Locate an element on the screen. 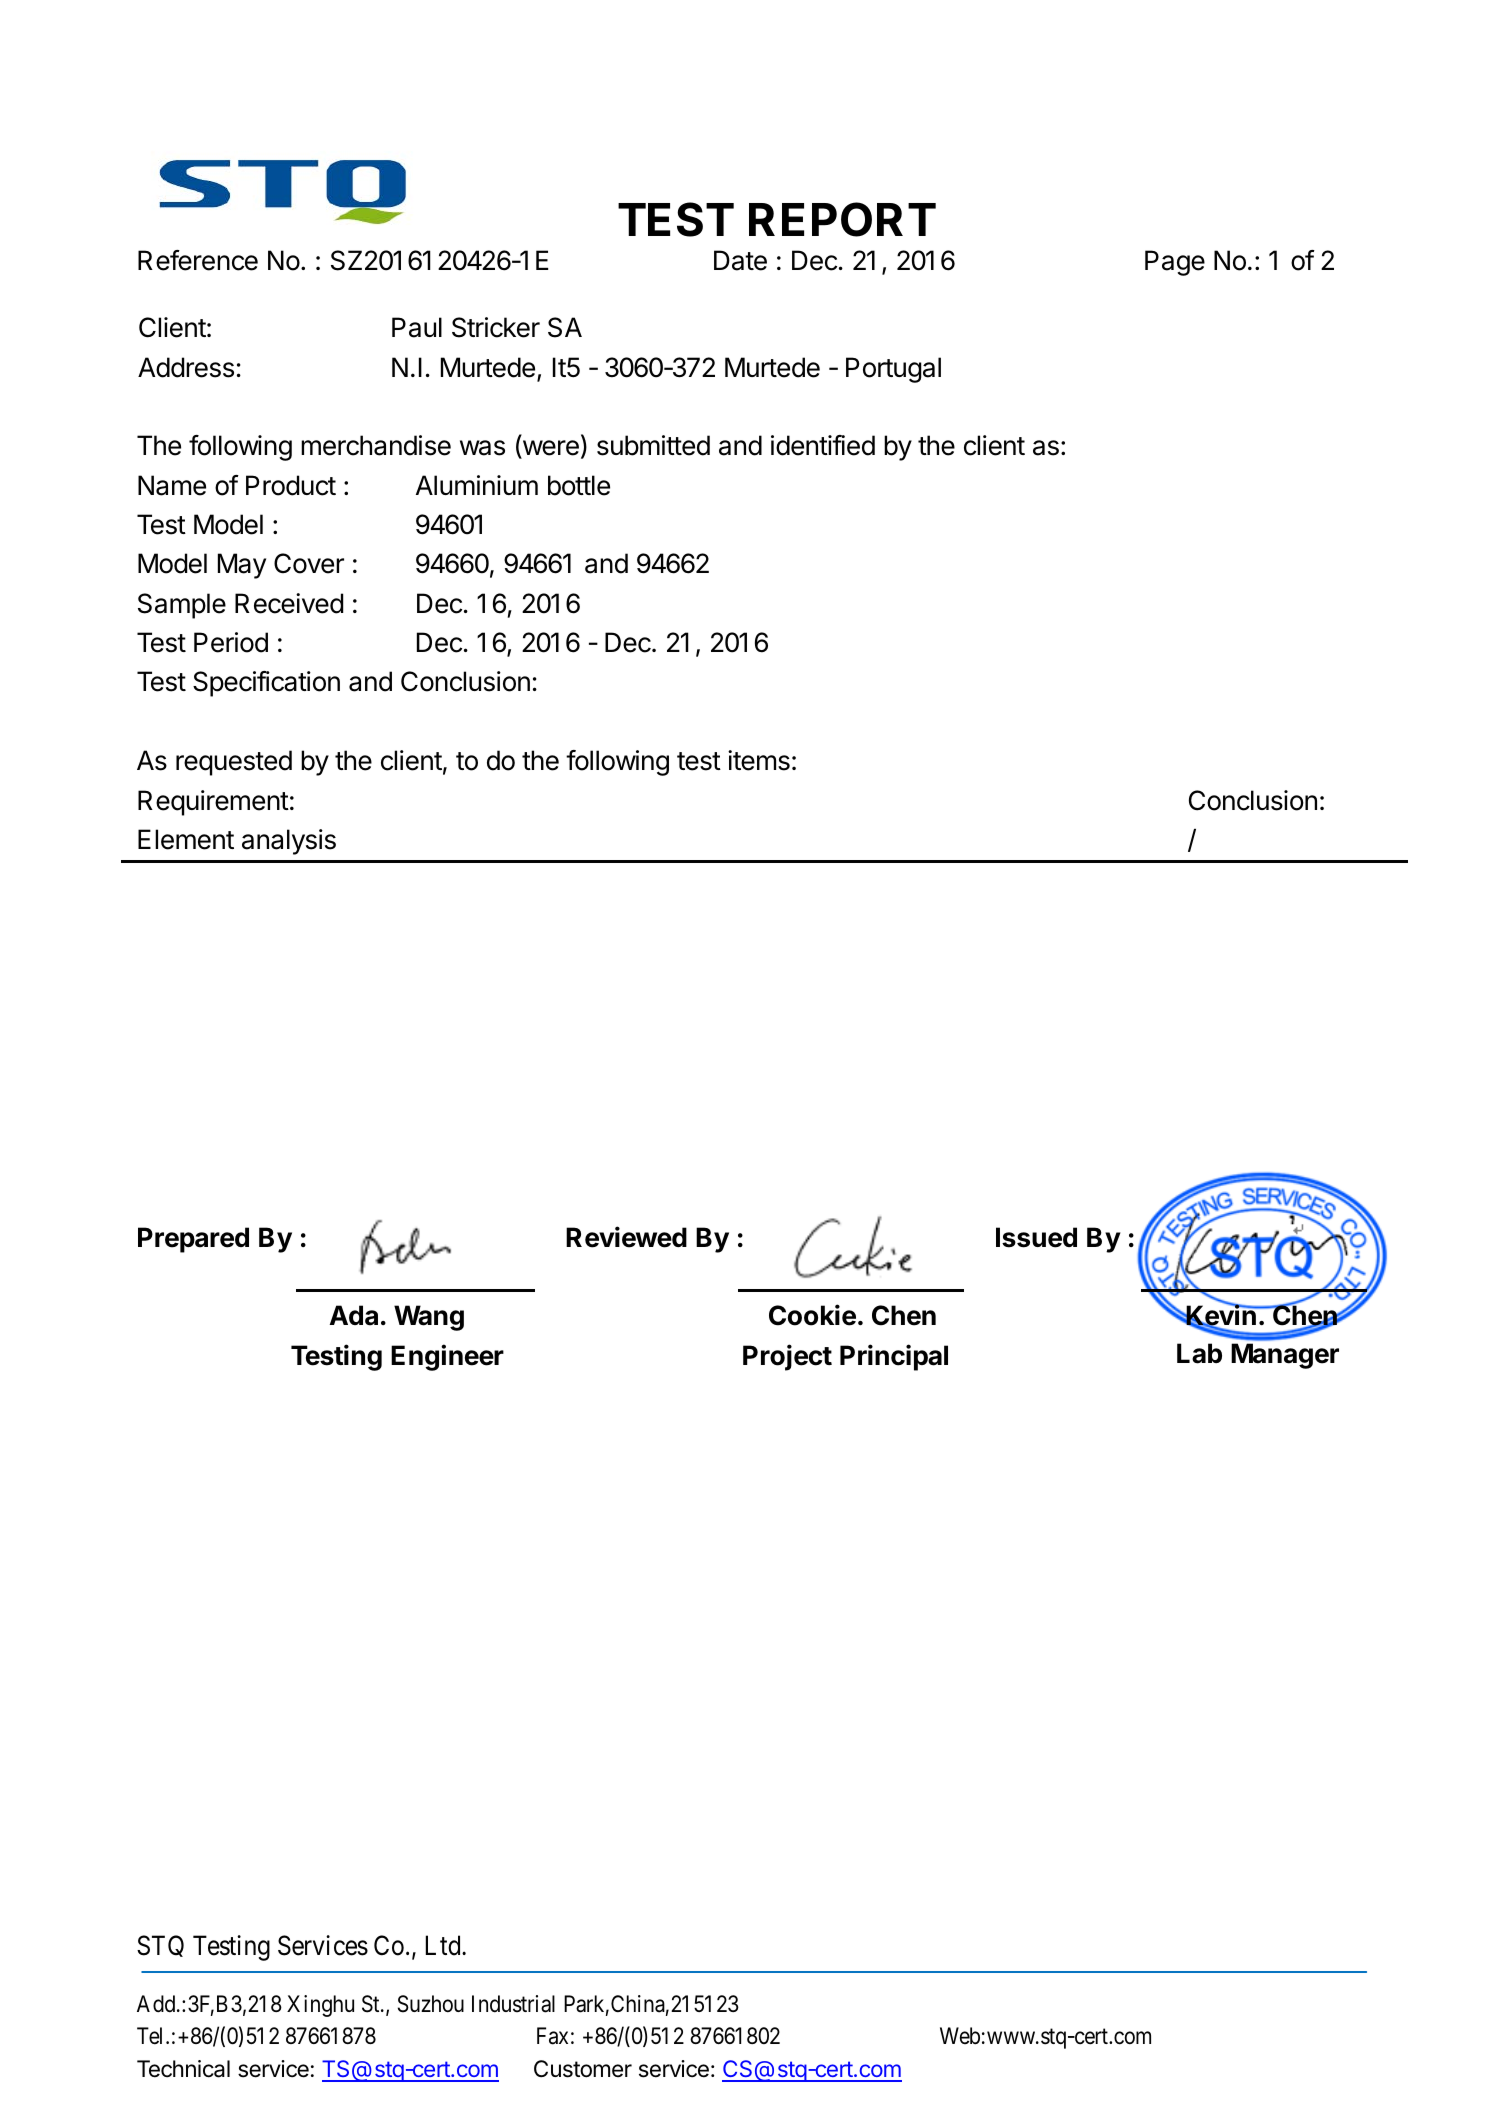 The height and width of the screenshot is (2124, 1502). Issued is located at coordinates (1036, 1237).
